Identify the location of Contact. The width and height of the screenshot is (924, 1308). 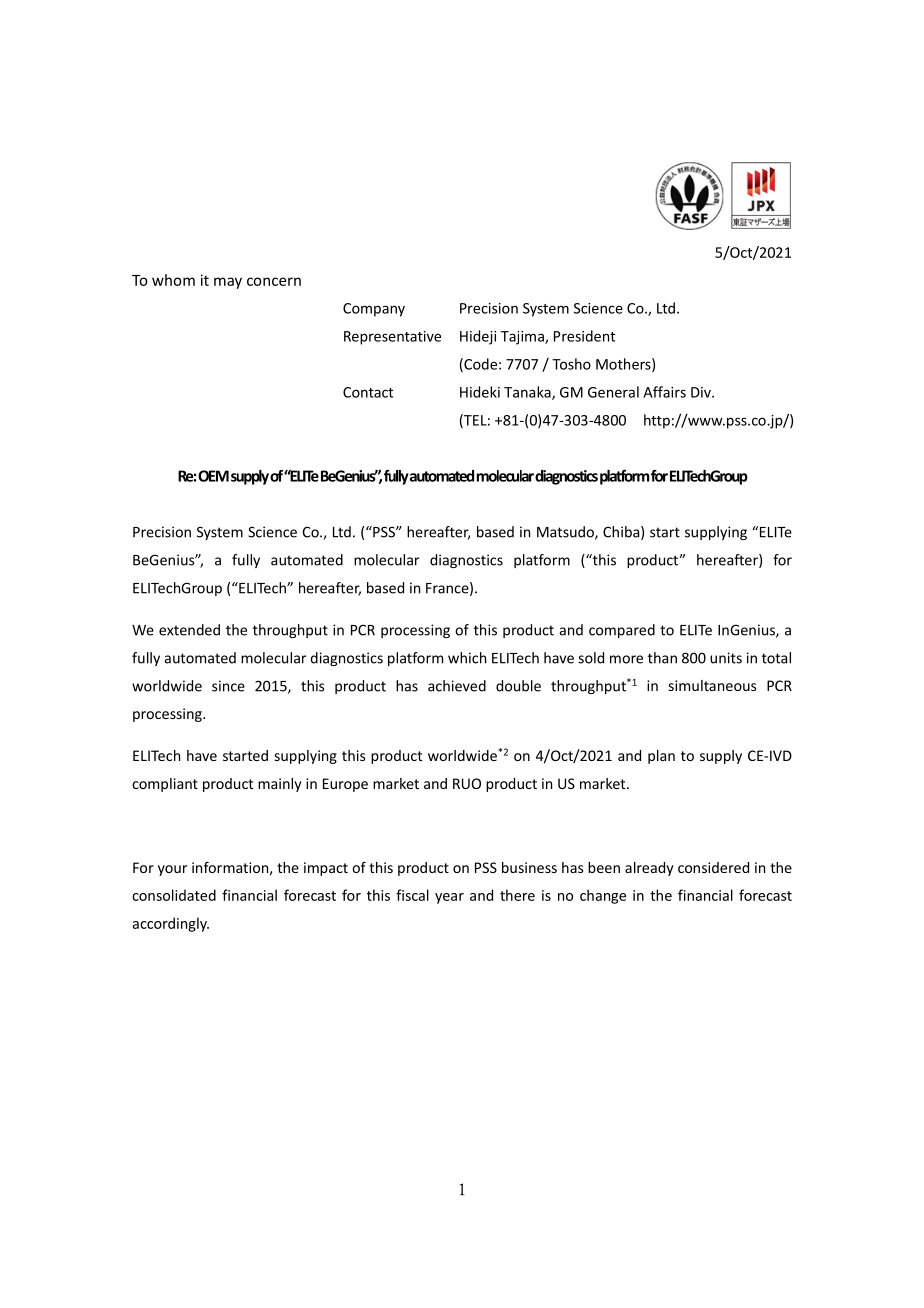
(368, 392).
